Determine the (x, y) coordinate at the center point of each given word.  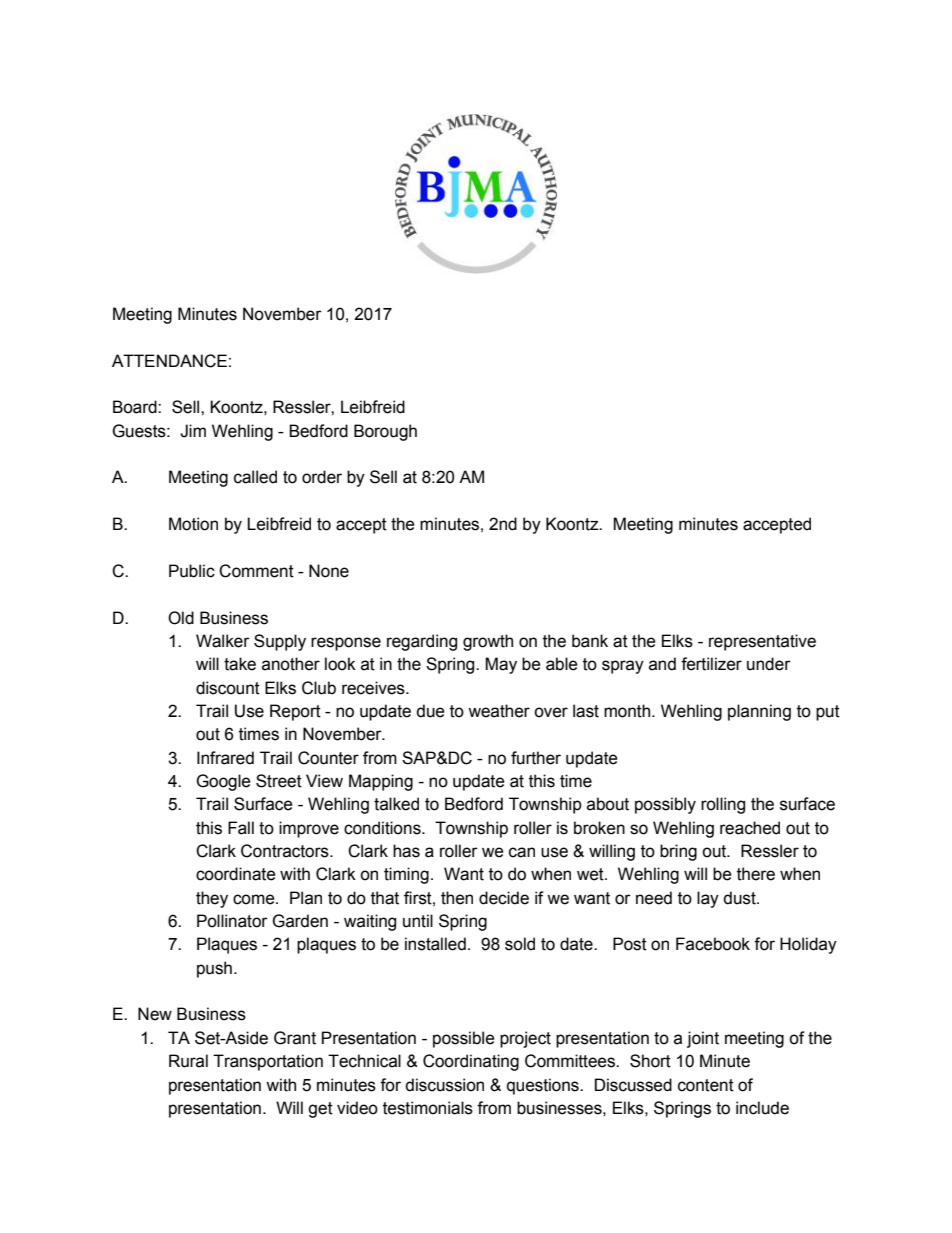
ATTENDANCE (169, 361)
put (828, 713)
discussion (444, 1085)
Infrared (225, 758)
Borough (385, 432)
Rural (188, 1061)
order (322, 477)
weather (499, 711)
